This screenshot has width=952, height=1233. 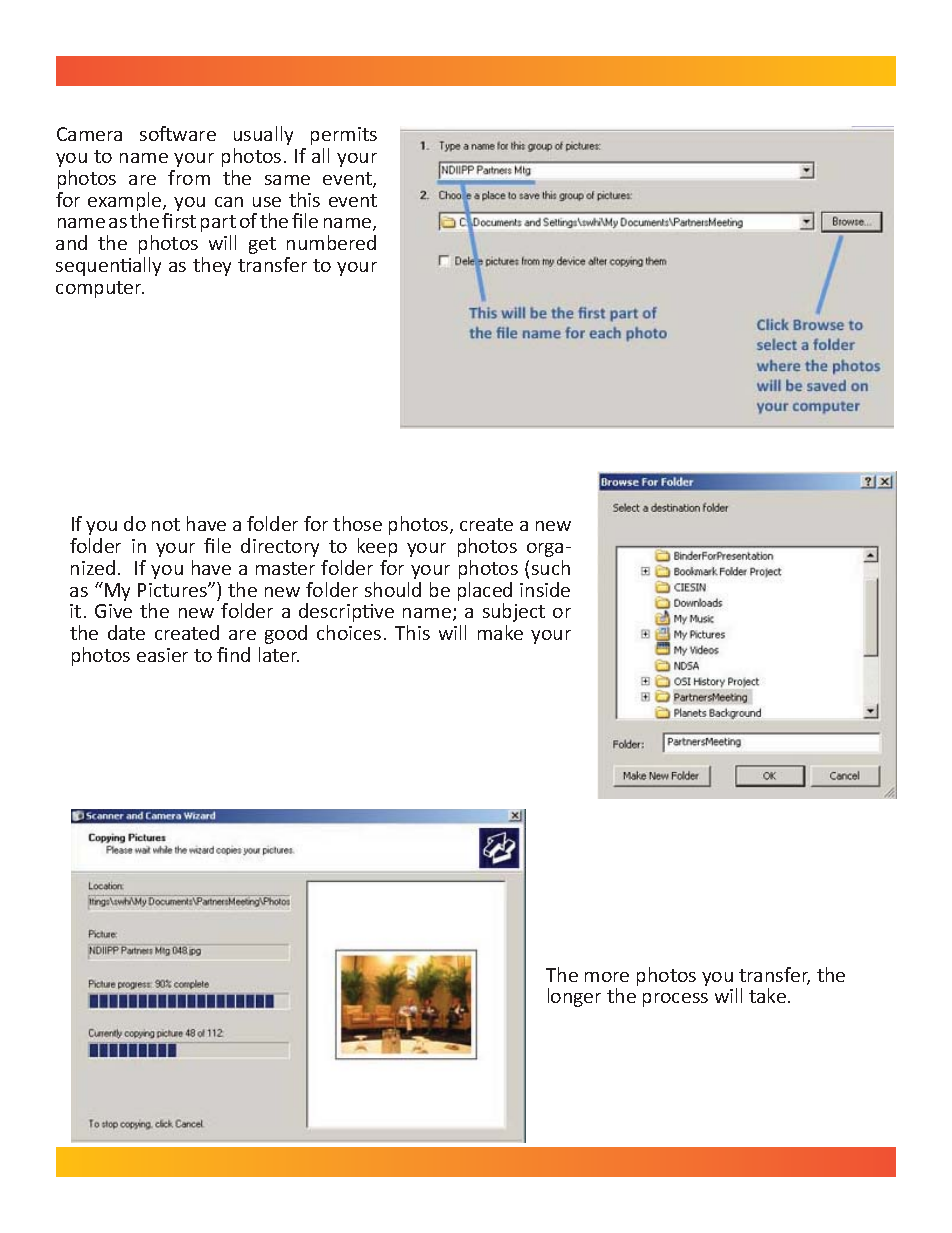 What do you see at coordinates (156, 133) in the screenshot?
I see `soft` at bounding box center [156, 133].
